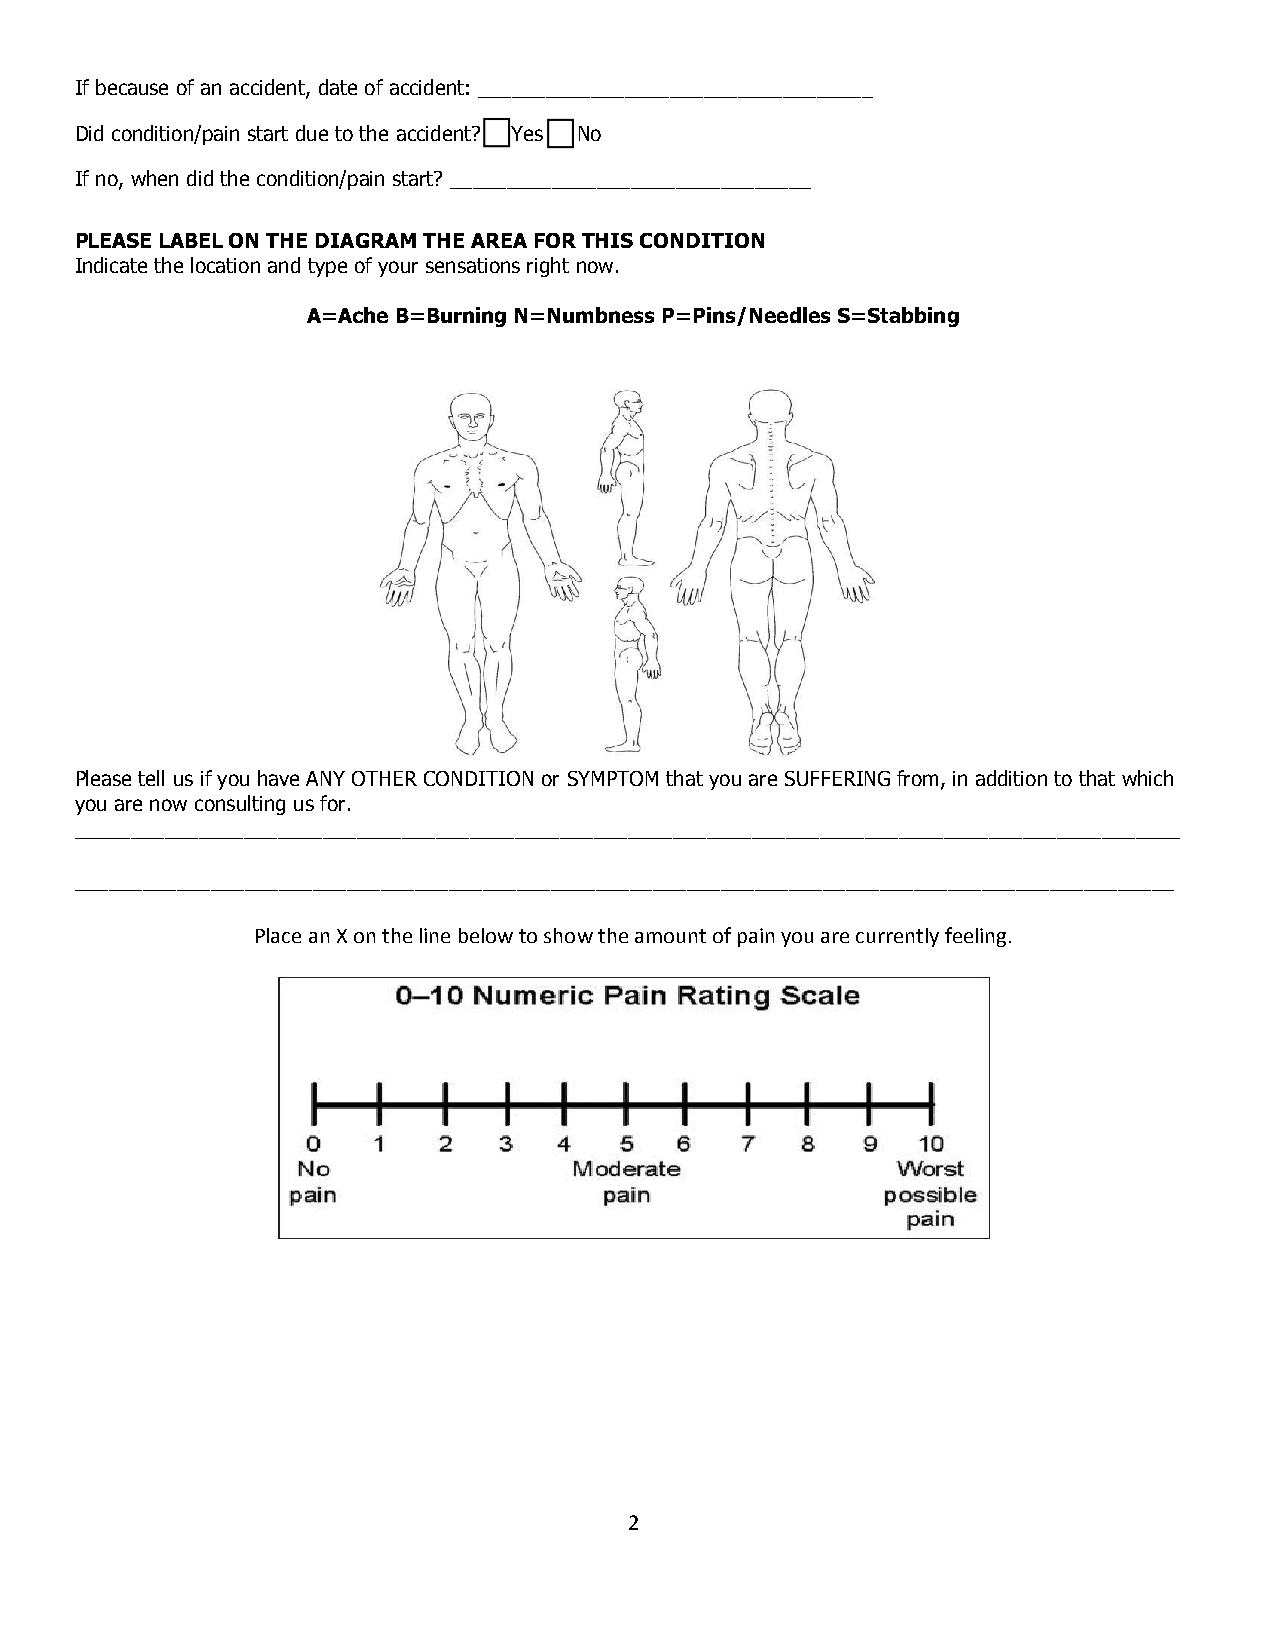  Describe the element at coordinates (1011, 778) in the image. I see `addition` at that location.
